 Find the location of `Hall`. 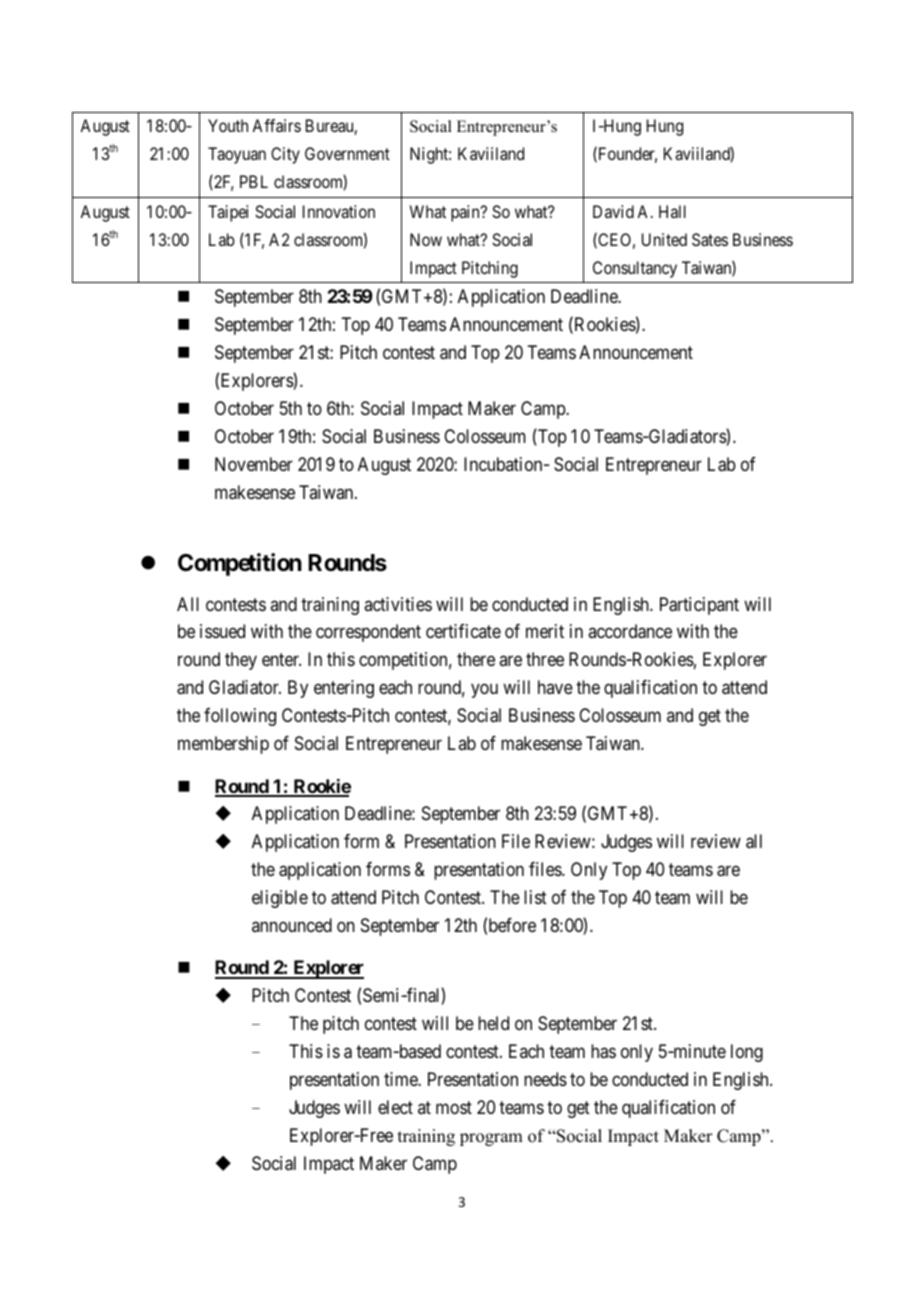

Hall is located at coordinates (672, 211).
